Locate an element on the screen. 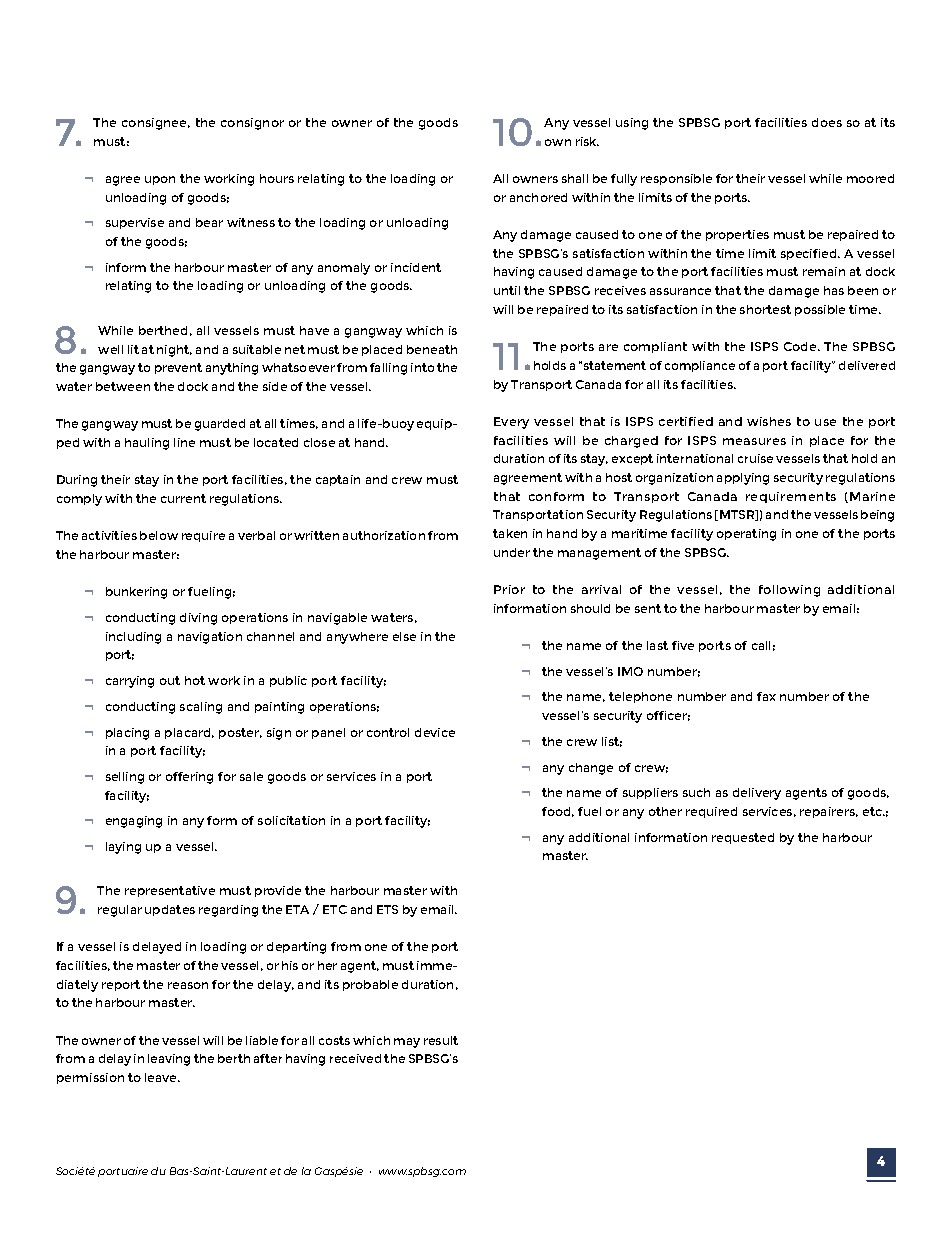 This screenshot has width=952, height=1233. Every is located at coordinates (511, 423).
